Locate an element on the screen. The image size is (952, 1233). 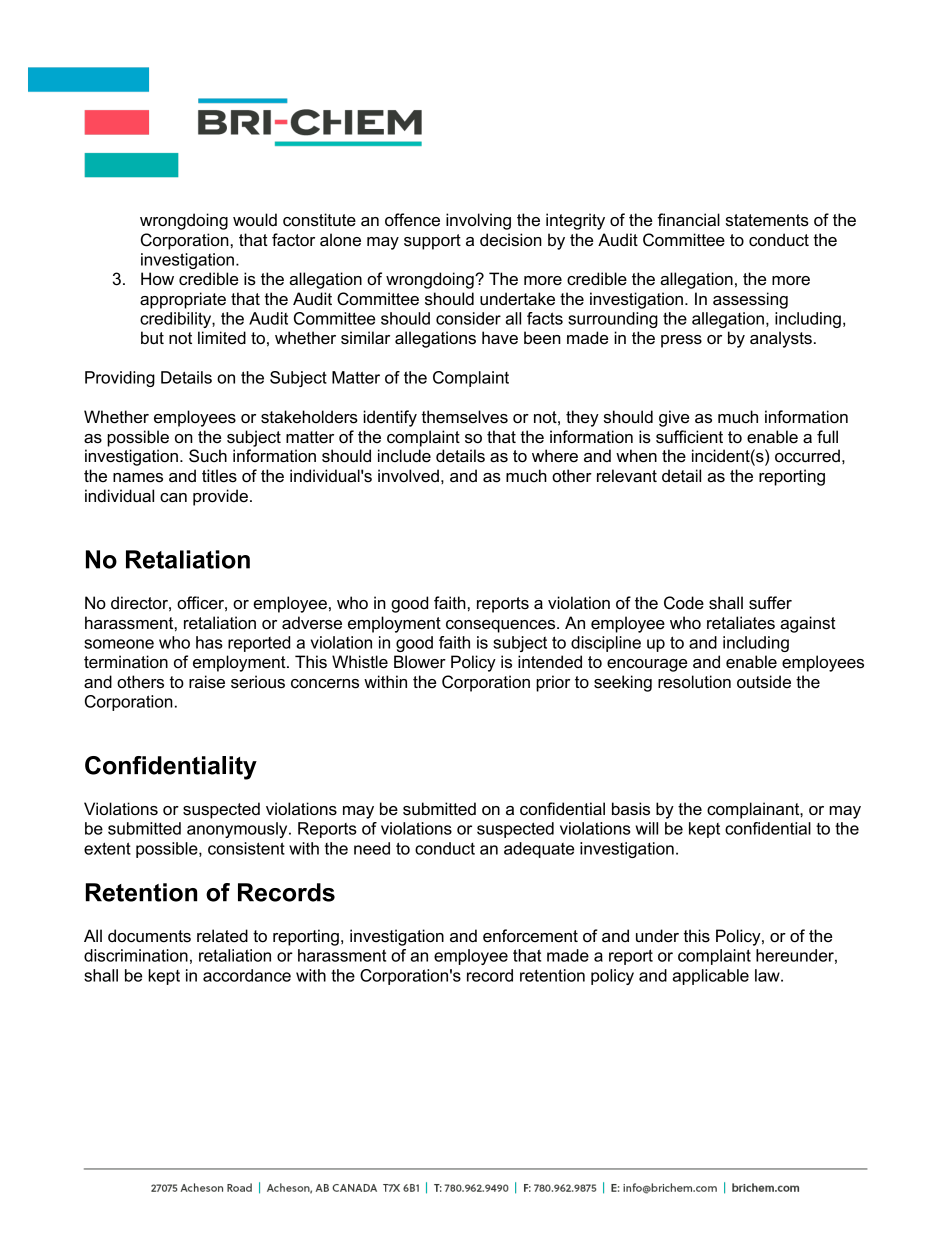
has is located at coordinates (209, 642).
